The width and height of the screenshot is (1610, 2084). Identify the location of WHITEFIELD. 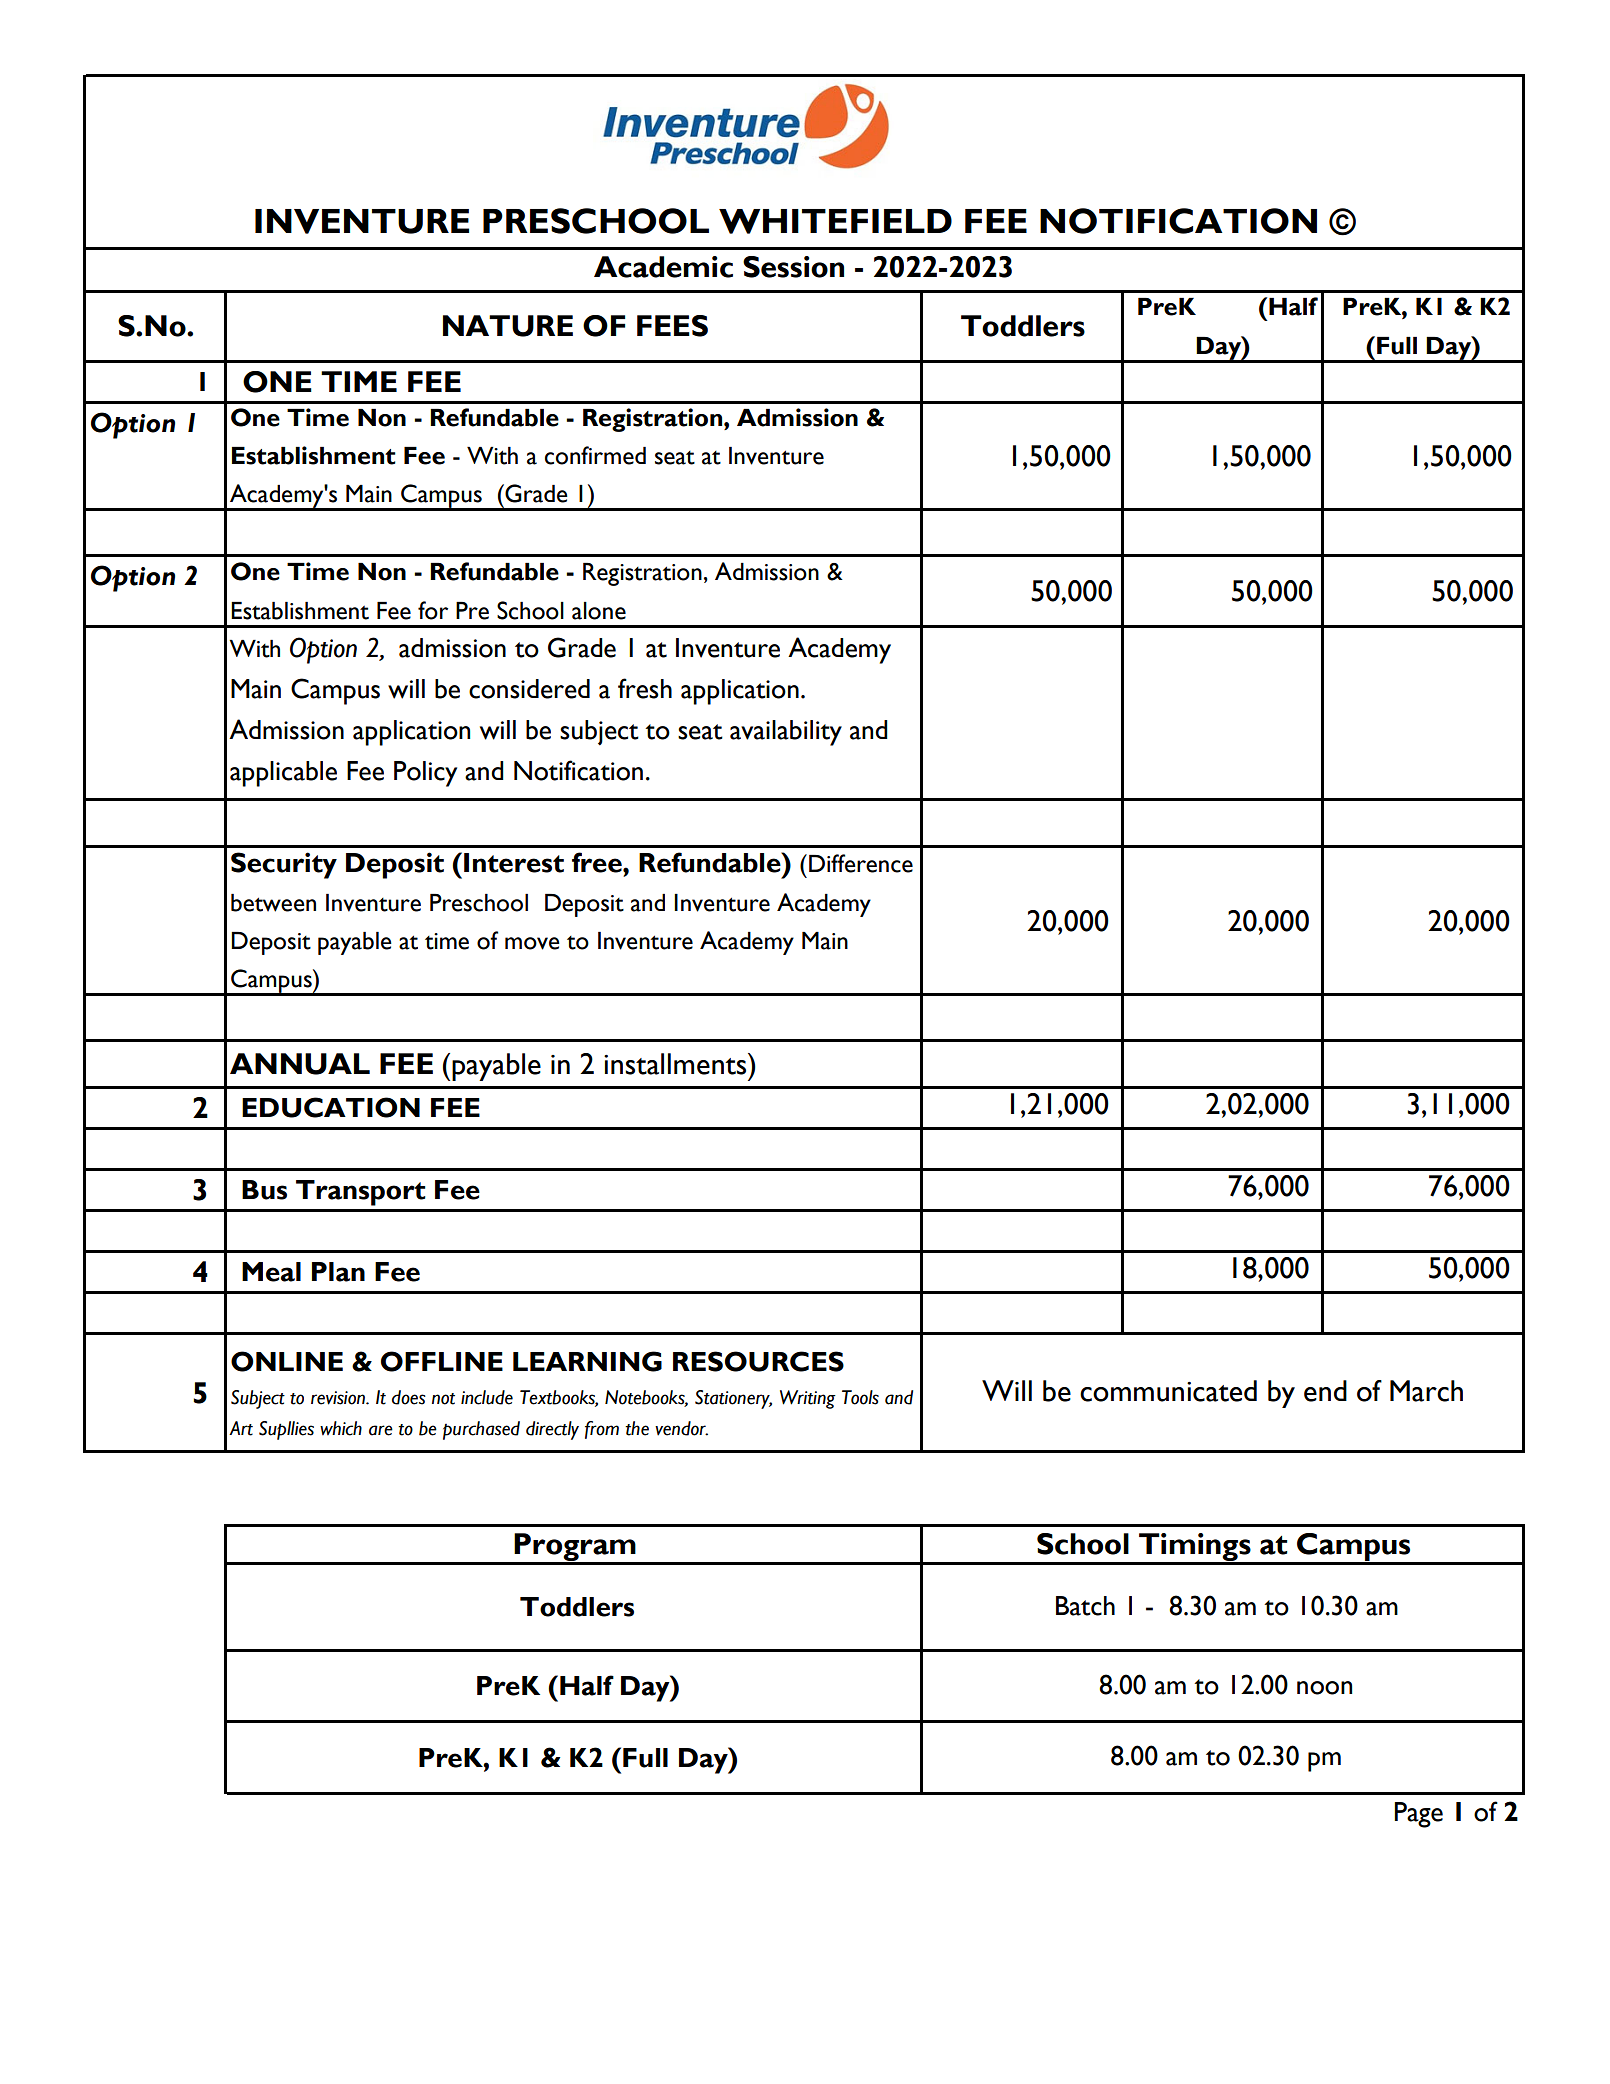
(835, 221).
